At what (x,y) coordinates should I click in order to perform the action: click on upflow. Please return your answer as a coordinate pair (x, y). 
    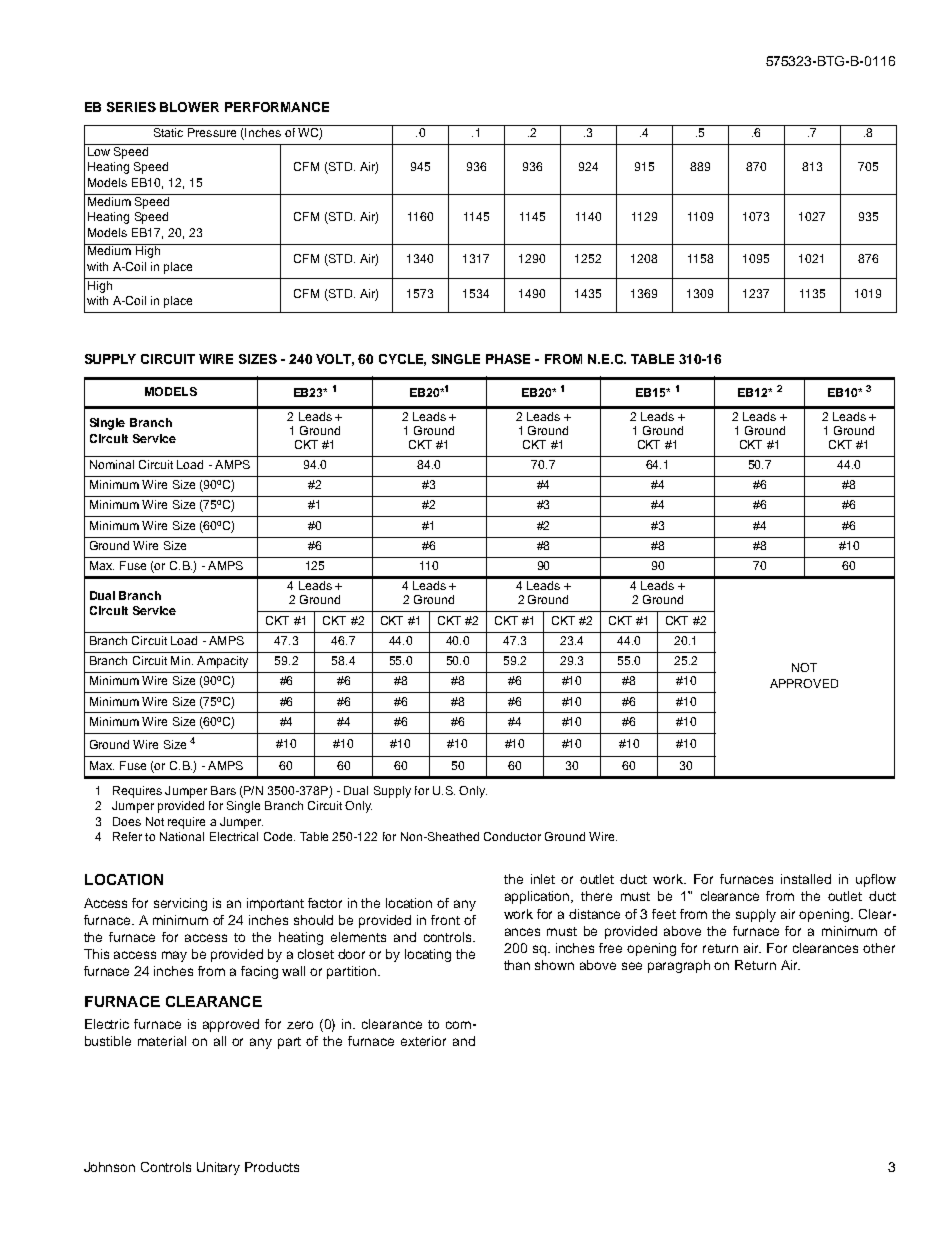
    Looking at the image, I should click on (876, 880).
